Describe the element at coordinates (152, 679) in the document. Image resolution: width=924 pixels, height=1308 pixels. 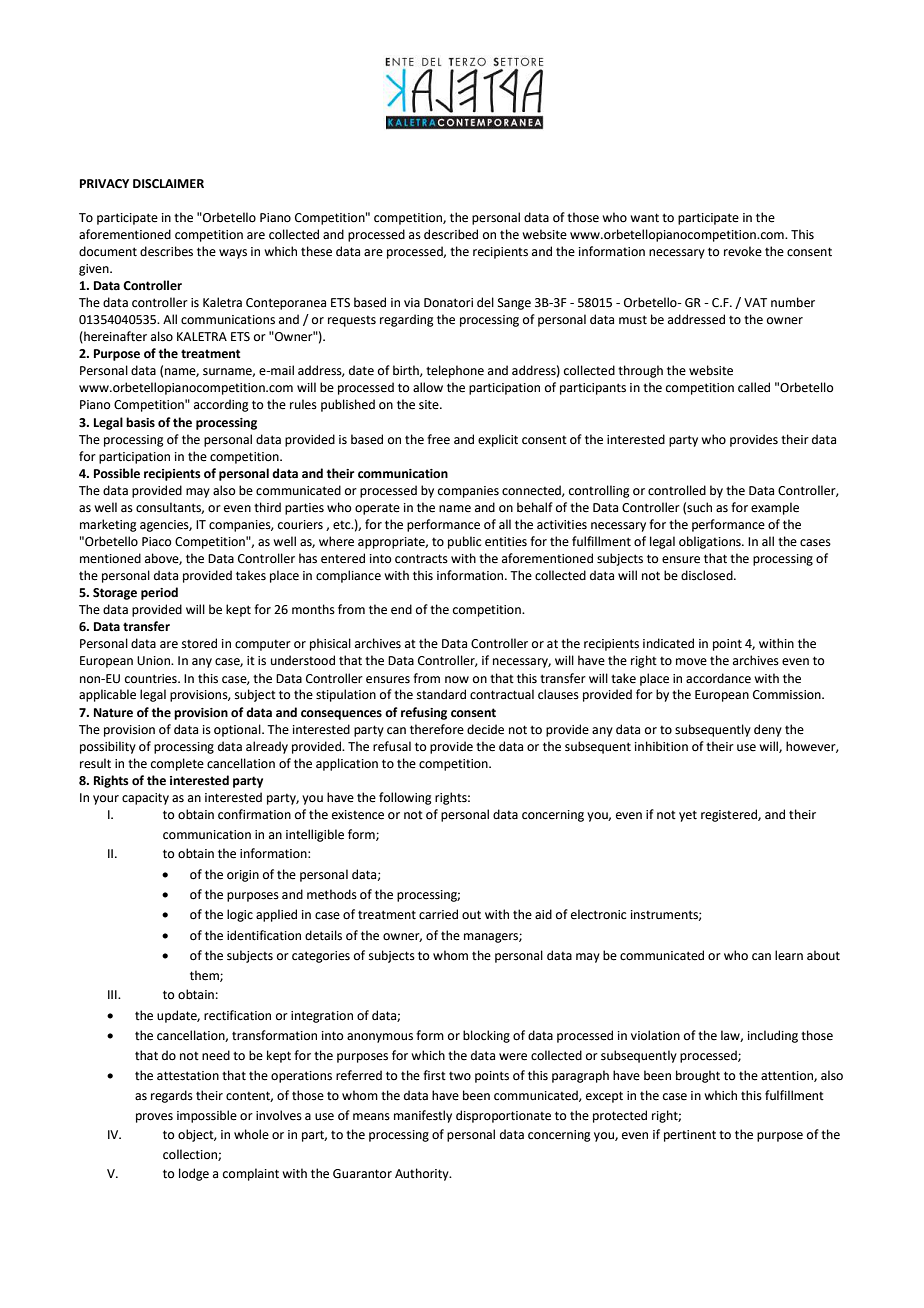
I see `countries` at that location.
